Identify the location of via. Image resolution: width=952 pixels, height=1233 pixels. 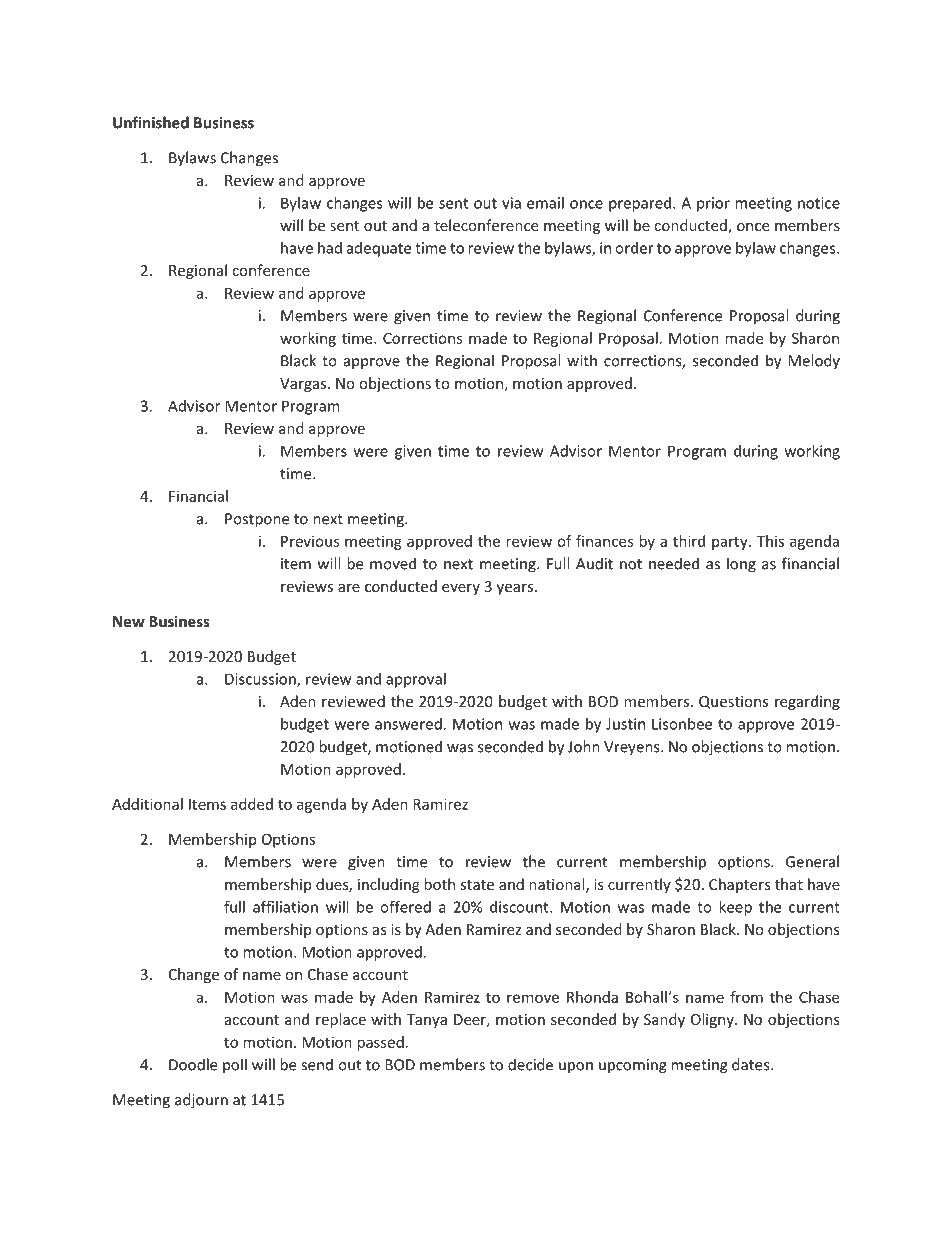
(511, 203).
